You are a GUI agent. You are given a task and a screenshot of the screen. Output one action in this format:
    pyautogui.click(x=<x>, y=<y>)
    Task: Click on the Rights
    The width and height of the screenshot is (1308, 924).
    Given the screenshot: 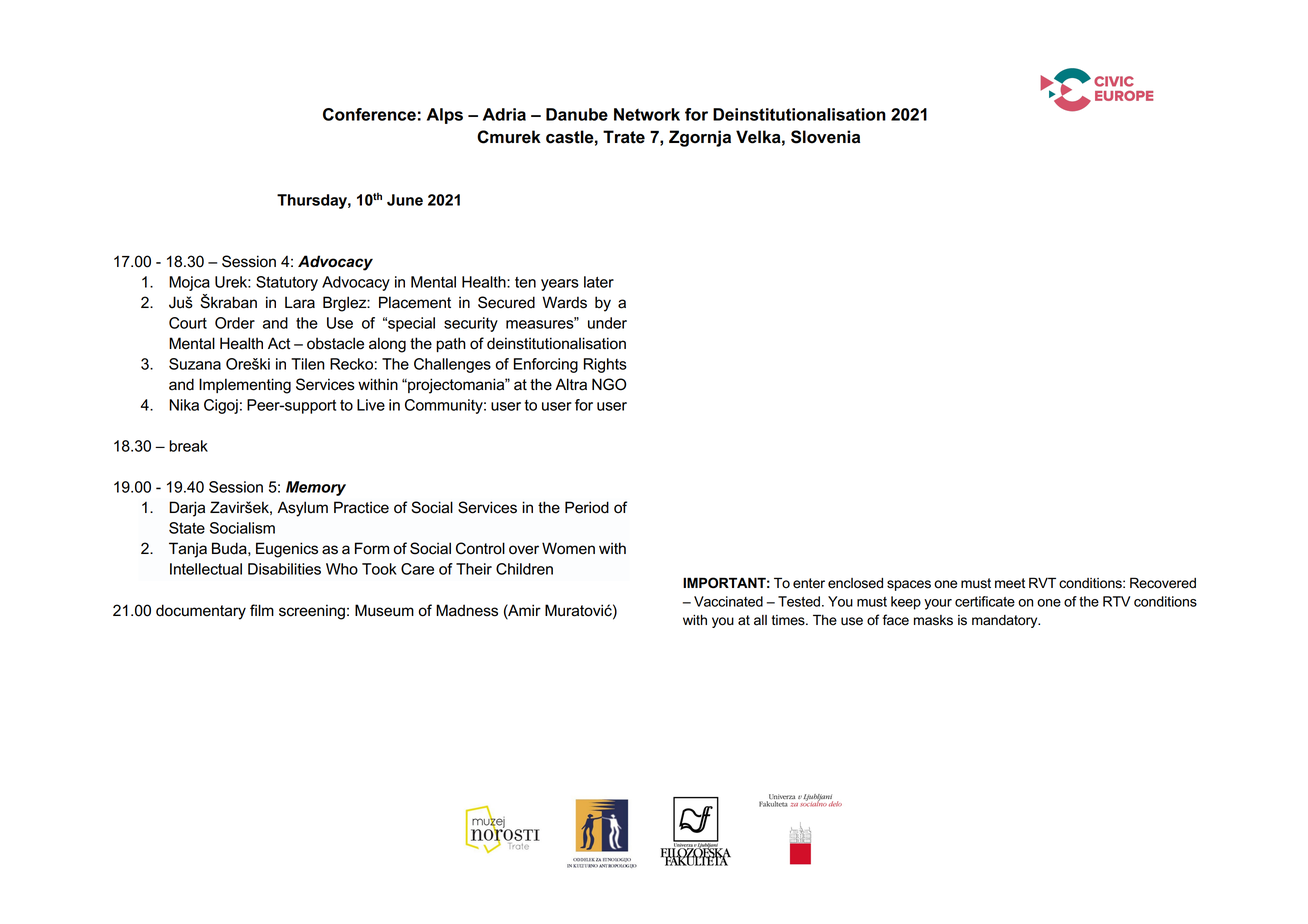 What is the action you would take?
    pyautogui.click(x=605, y=365)
